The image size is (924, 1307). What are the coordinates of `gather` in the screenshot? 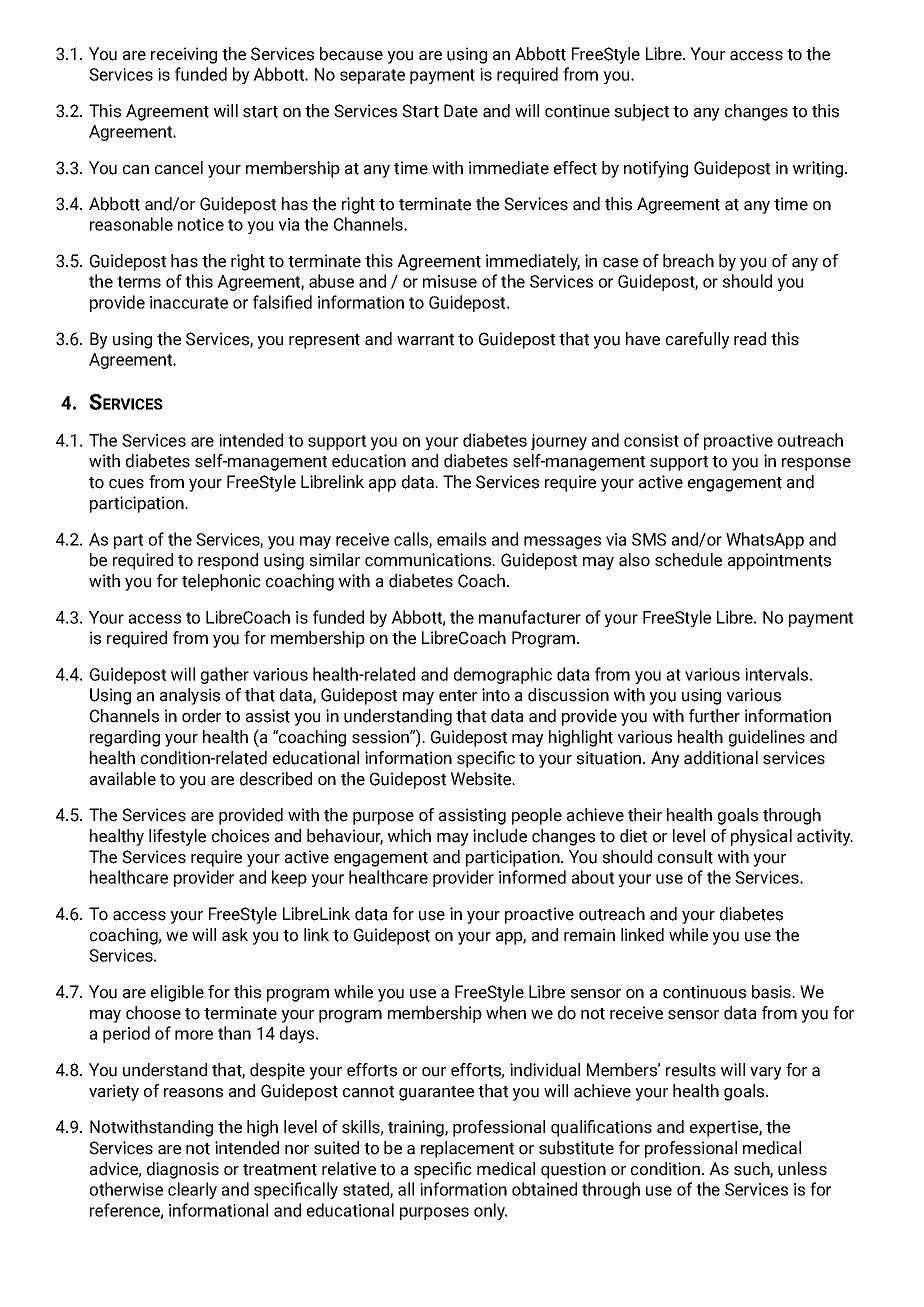 It's located at (225, 675).
